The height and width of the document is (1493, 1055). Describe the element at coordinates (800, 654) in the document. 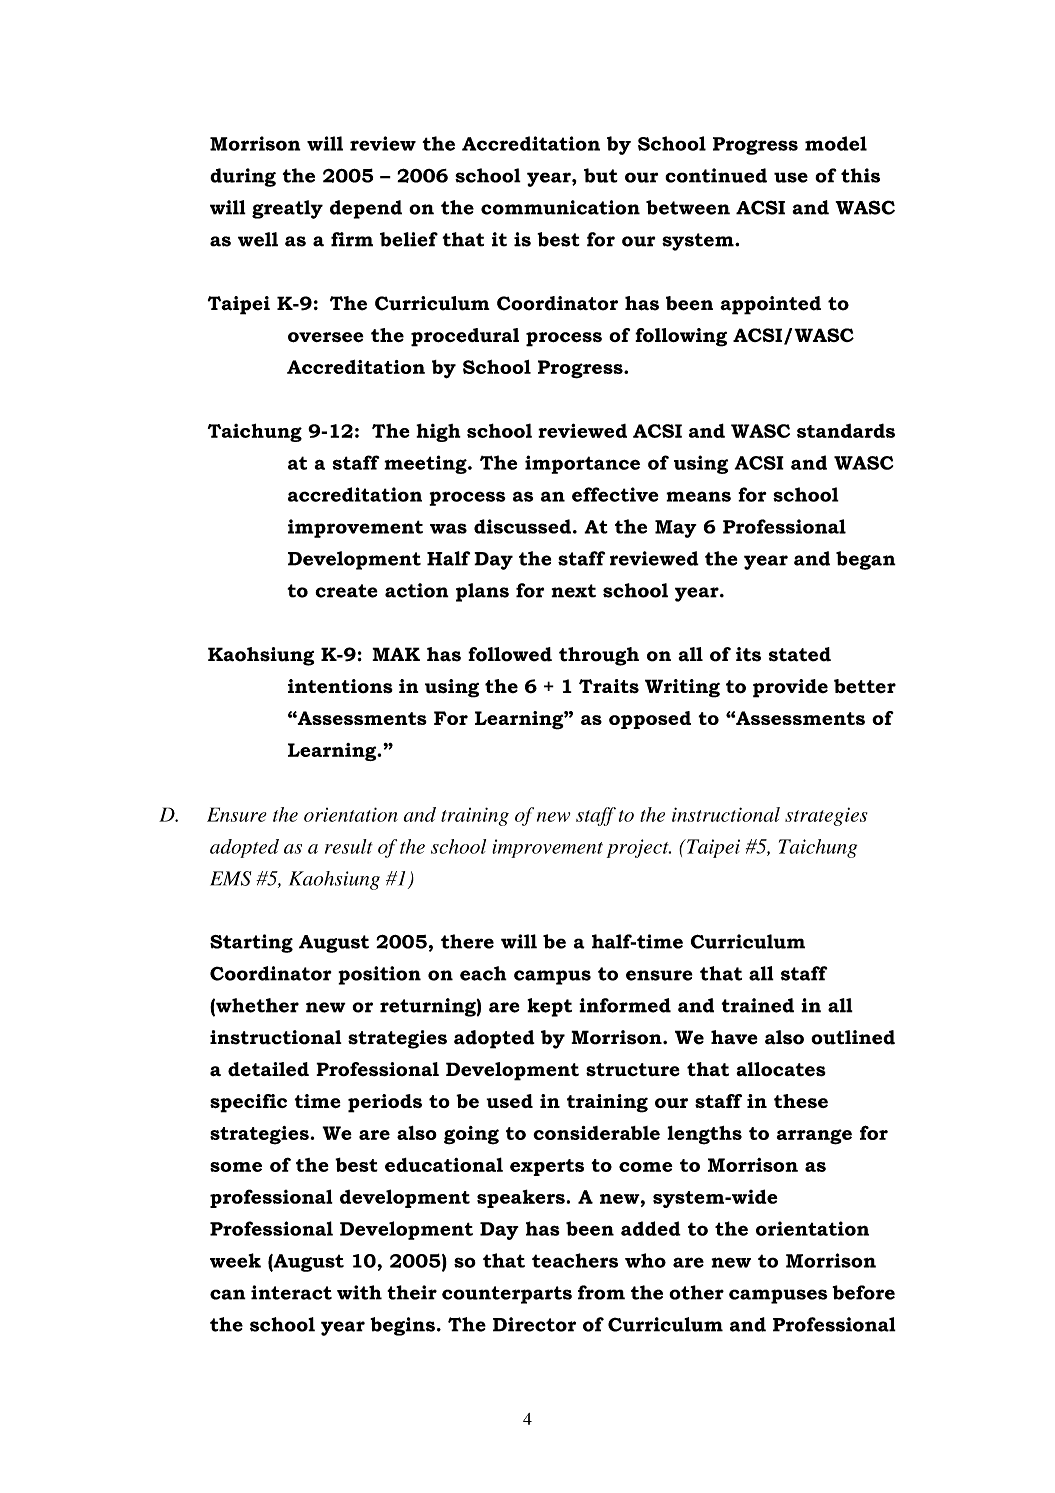

I see `stated` at that location.
